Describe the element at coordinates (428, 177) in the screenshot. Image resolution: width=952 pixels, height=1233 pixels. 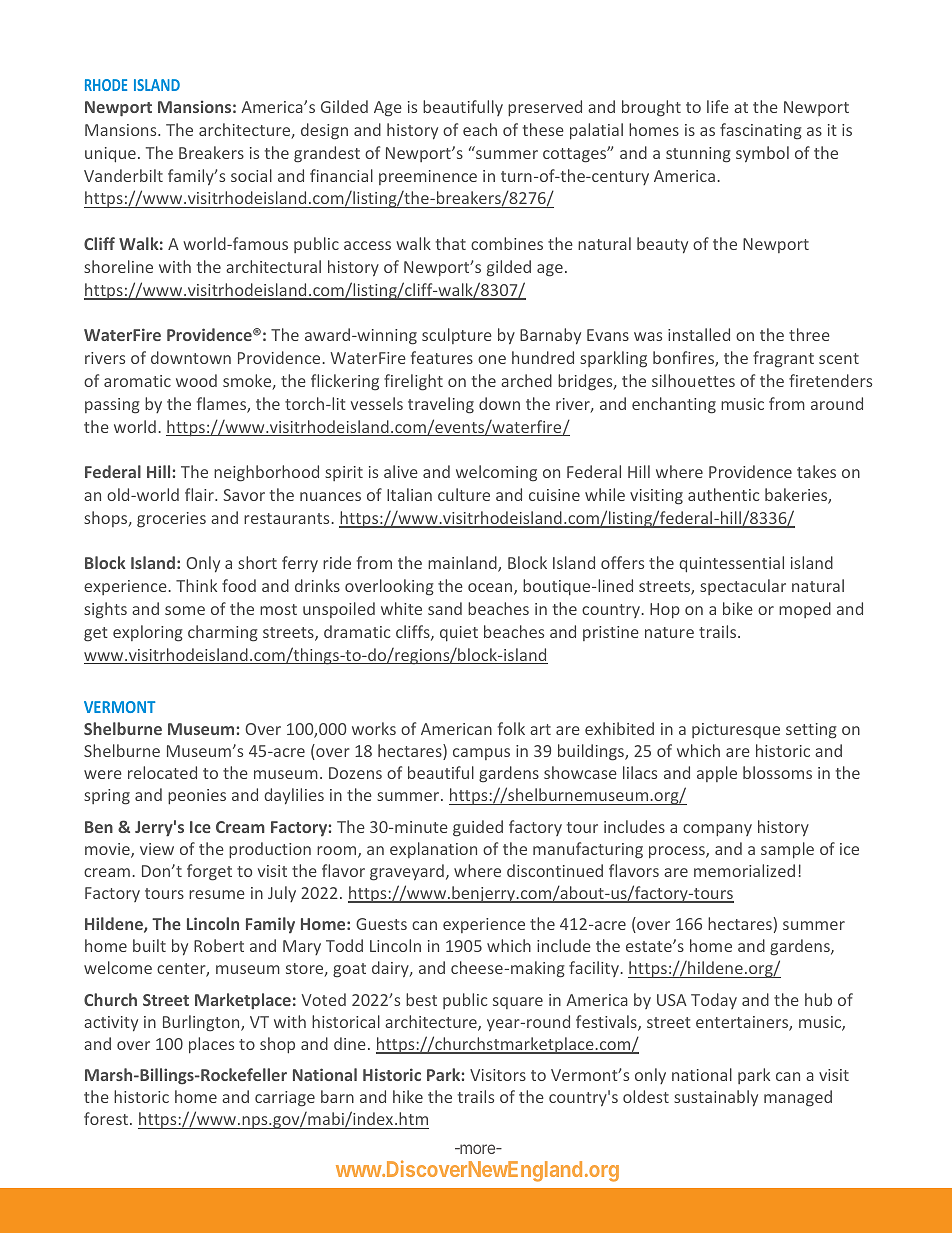
I see `preeminence` at that location.
